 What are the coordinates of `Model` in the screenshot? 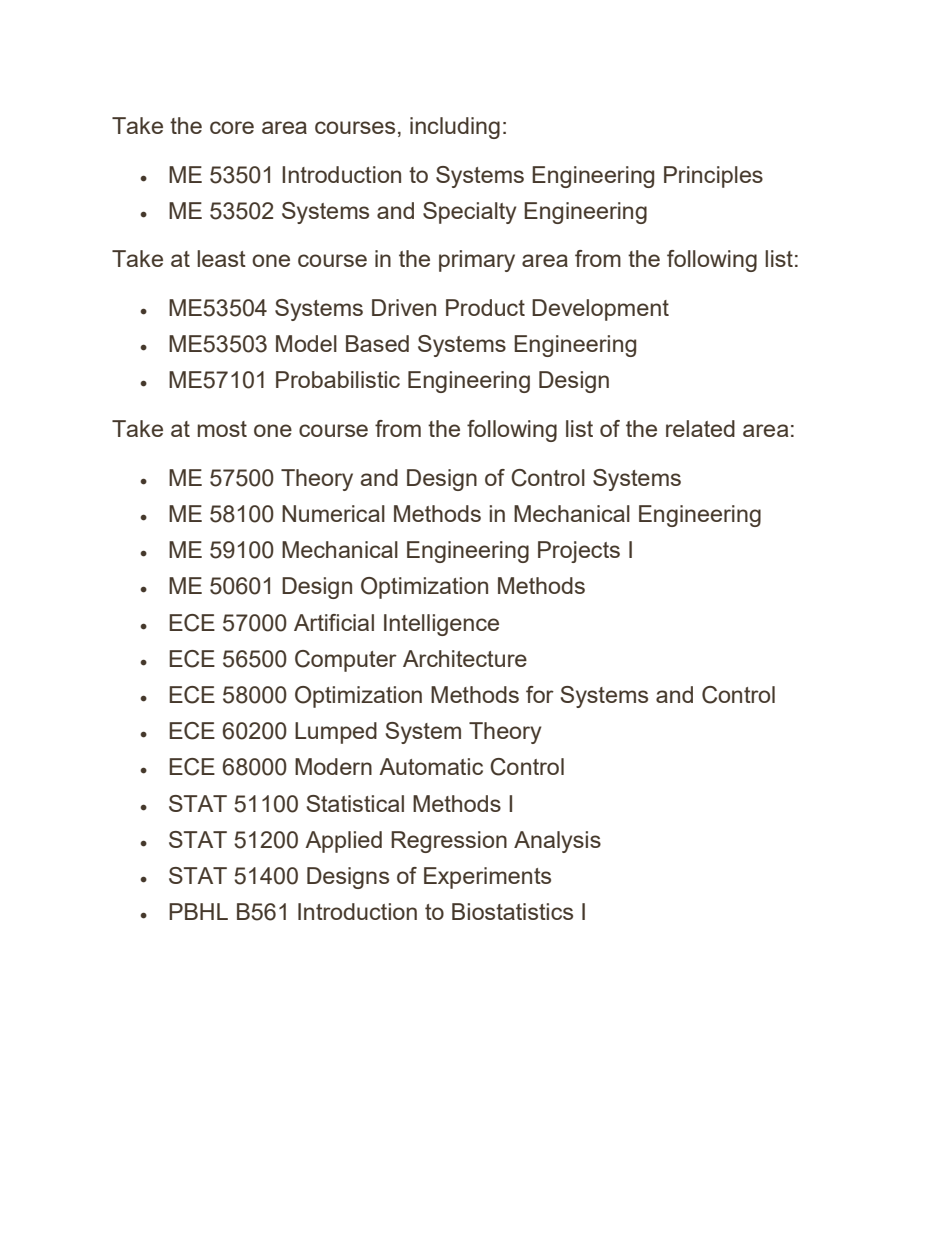 It's located at (306, 343).
